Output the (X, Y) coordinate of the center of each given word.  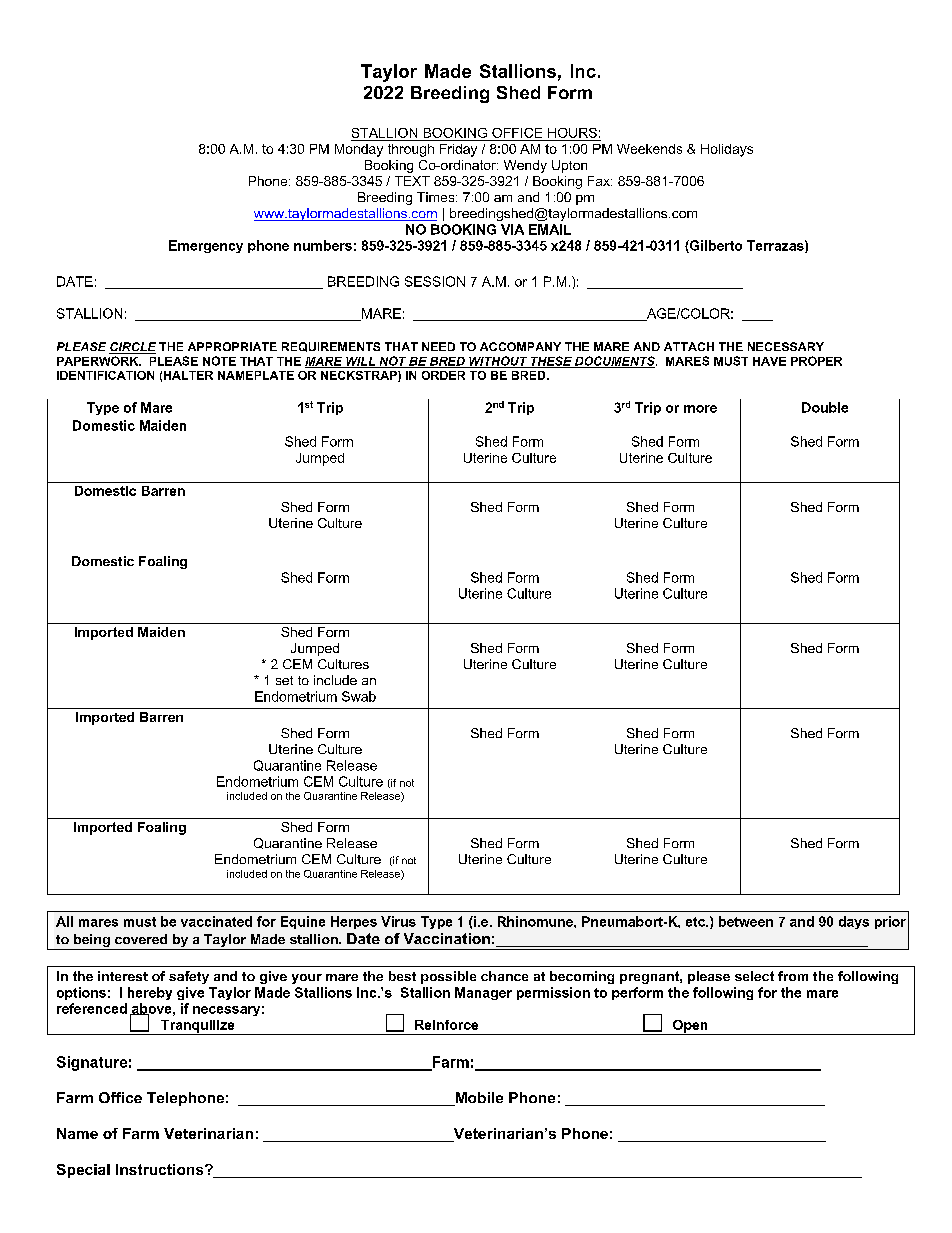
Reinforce (446, 1025)
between (746, 921)
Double (825, 407)
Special (83, 1171)
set (284, 680)
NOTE (219, 361)
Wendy (525, 166)
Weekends (649, 149)
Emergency (206, 246)
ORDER (443, 375)
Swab (359, 696)
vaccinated (216, 921)
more (700, 409)
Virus (398, 921)
